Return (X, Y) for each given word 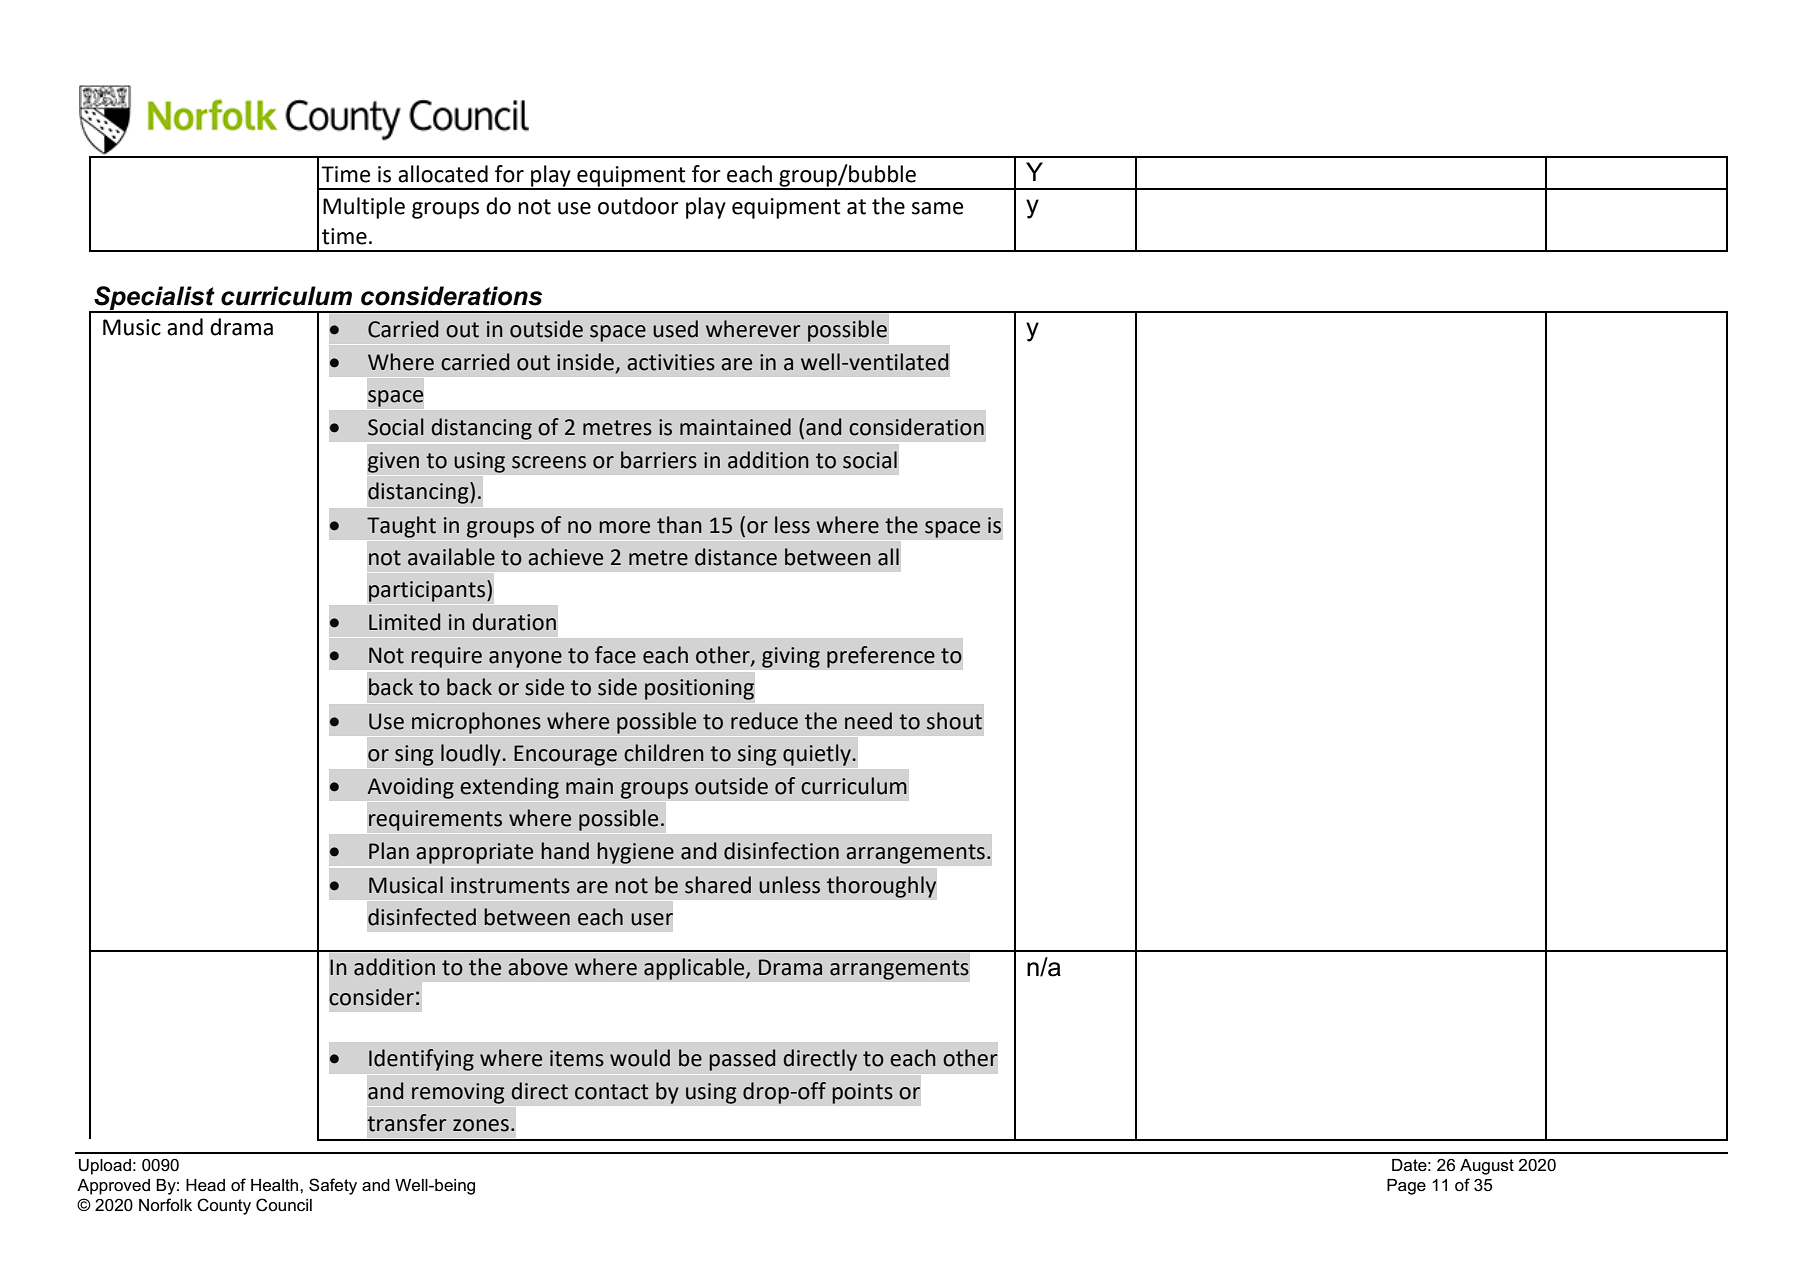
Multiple (364, 208)
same (937, 208)
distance (736, 557)
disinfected (422, 917)
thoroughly (881, 887)
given (393, 462)
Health (276, 1185)
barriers (659, 460)
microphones (476, 723)
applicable (695, 969)
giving (791, 657)
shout (954, 721)
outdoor (638, 206)
